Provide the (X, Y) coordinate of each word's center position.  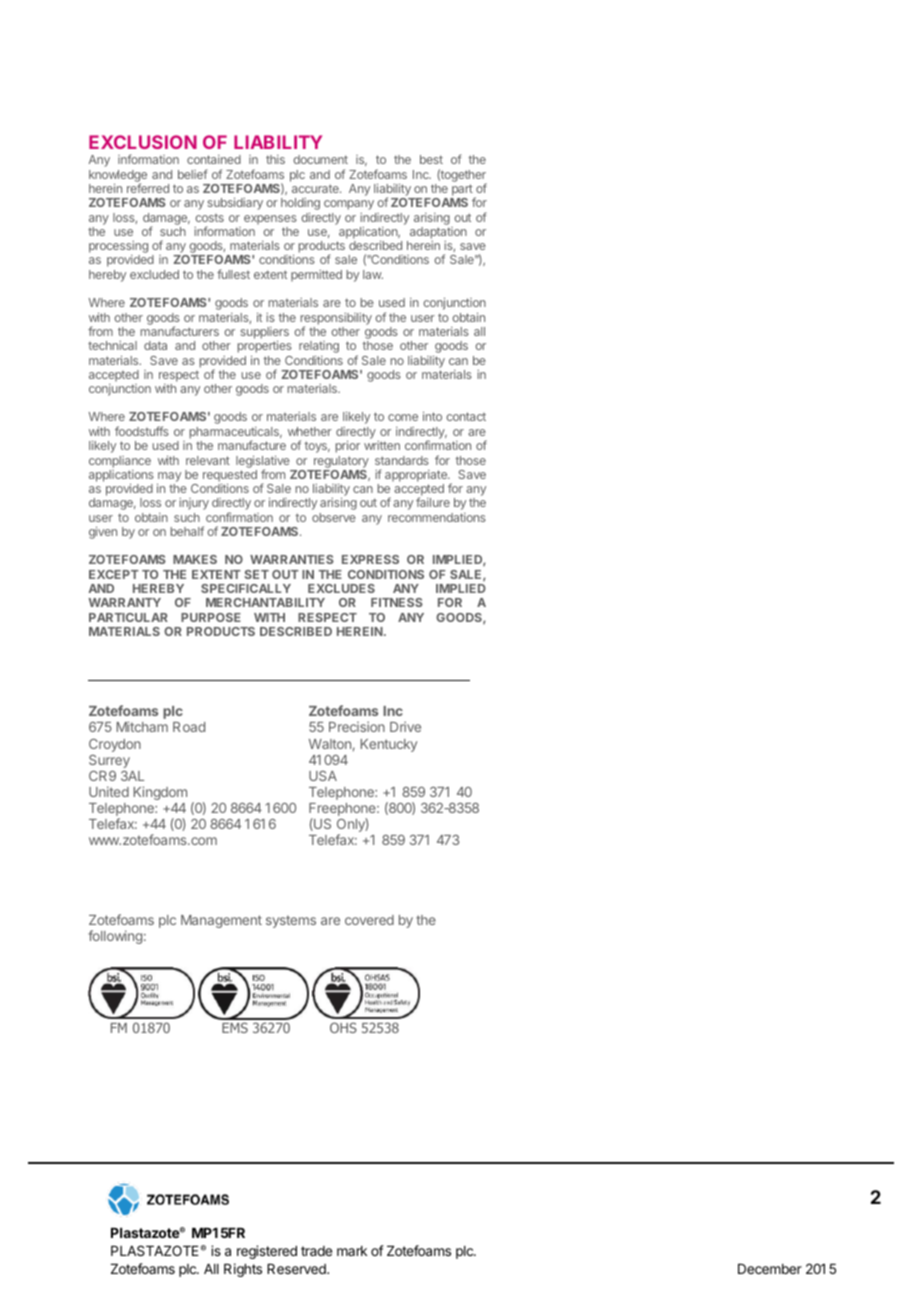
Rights (243, 1270)
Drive (405, 726)
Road (189, 727)
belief (193, 174)
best (431, 159)
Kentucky (389, 745)
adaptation (438, 233)
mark (352, 1251)
